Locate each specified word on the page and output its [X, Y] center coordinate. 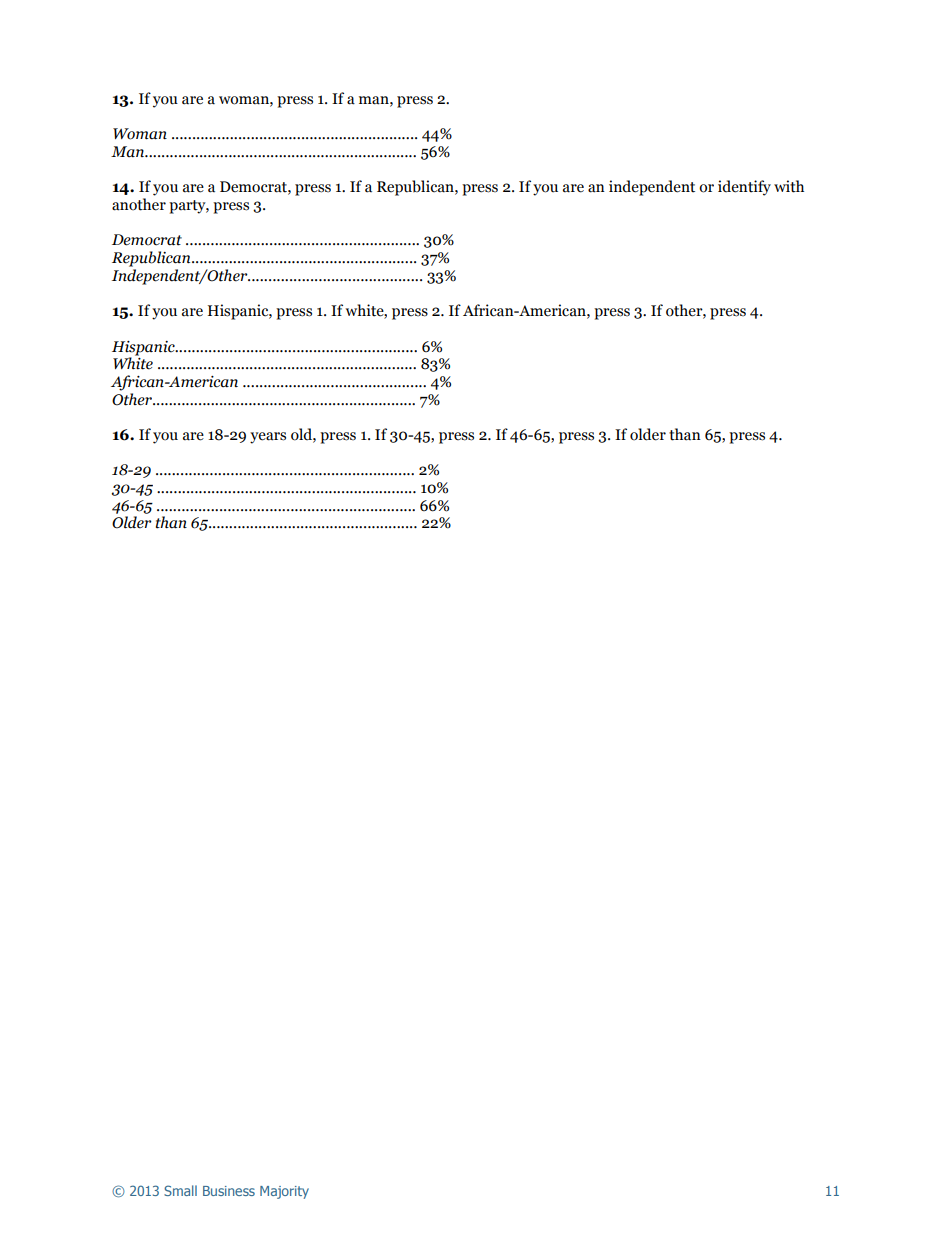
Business [229, 1191]
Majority [284, 1192]
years [268, 438]
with [789, 186]
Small [180, 1190]
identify [744, 188]
